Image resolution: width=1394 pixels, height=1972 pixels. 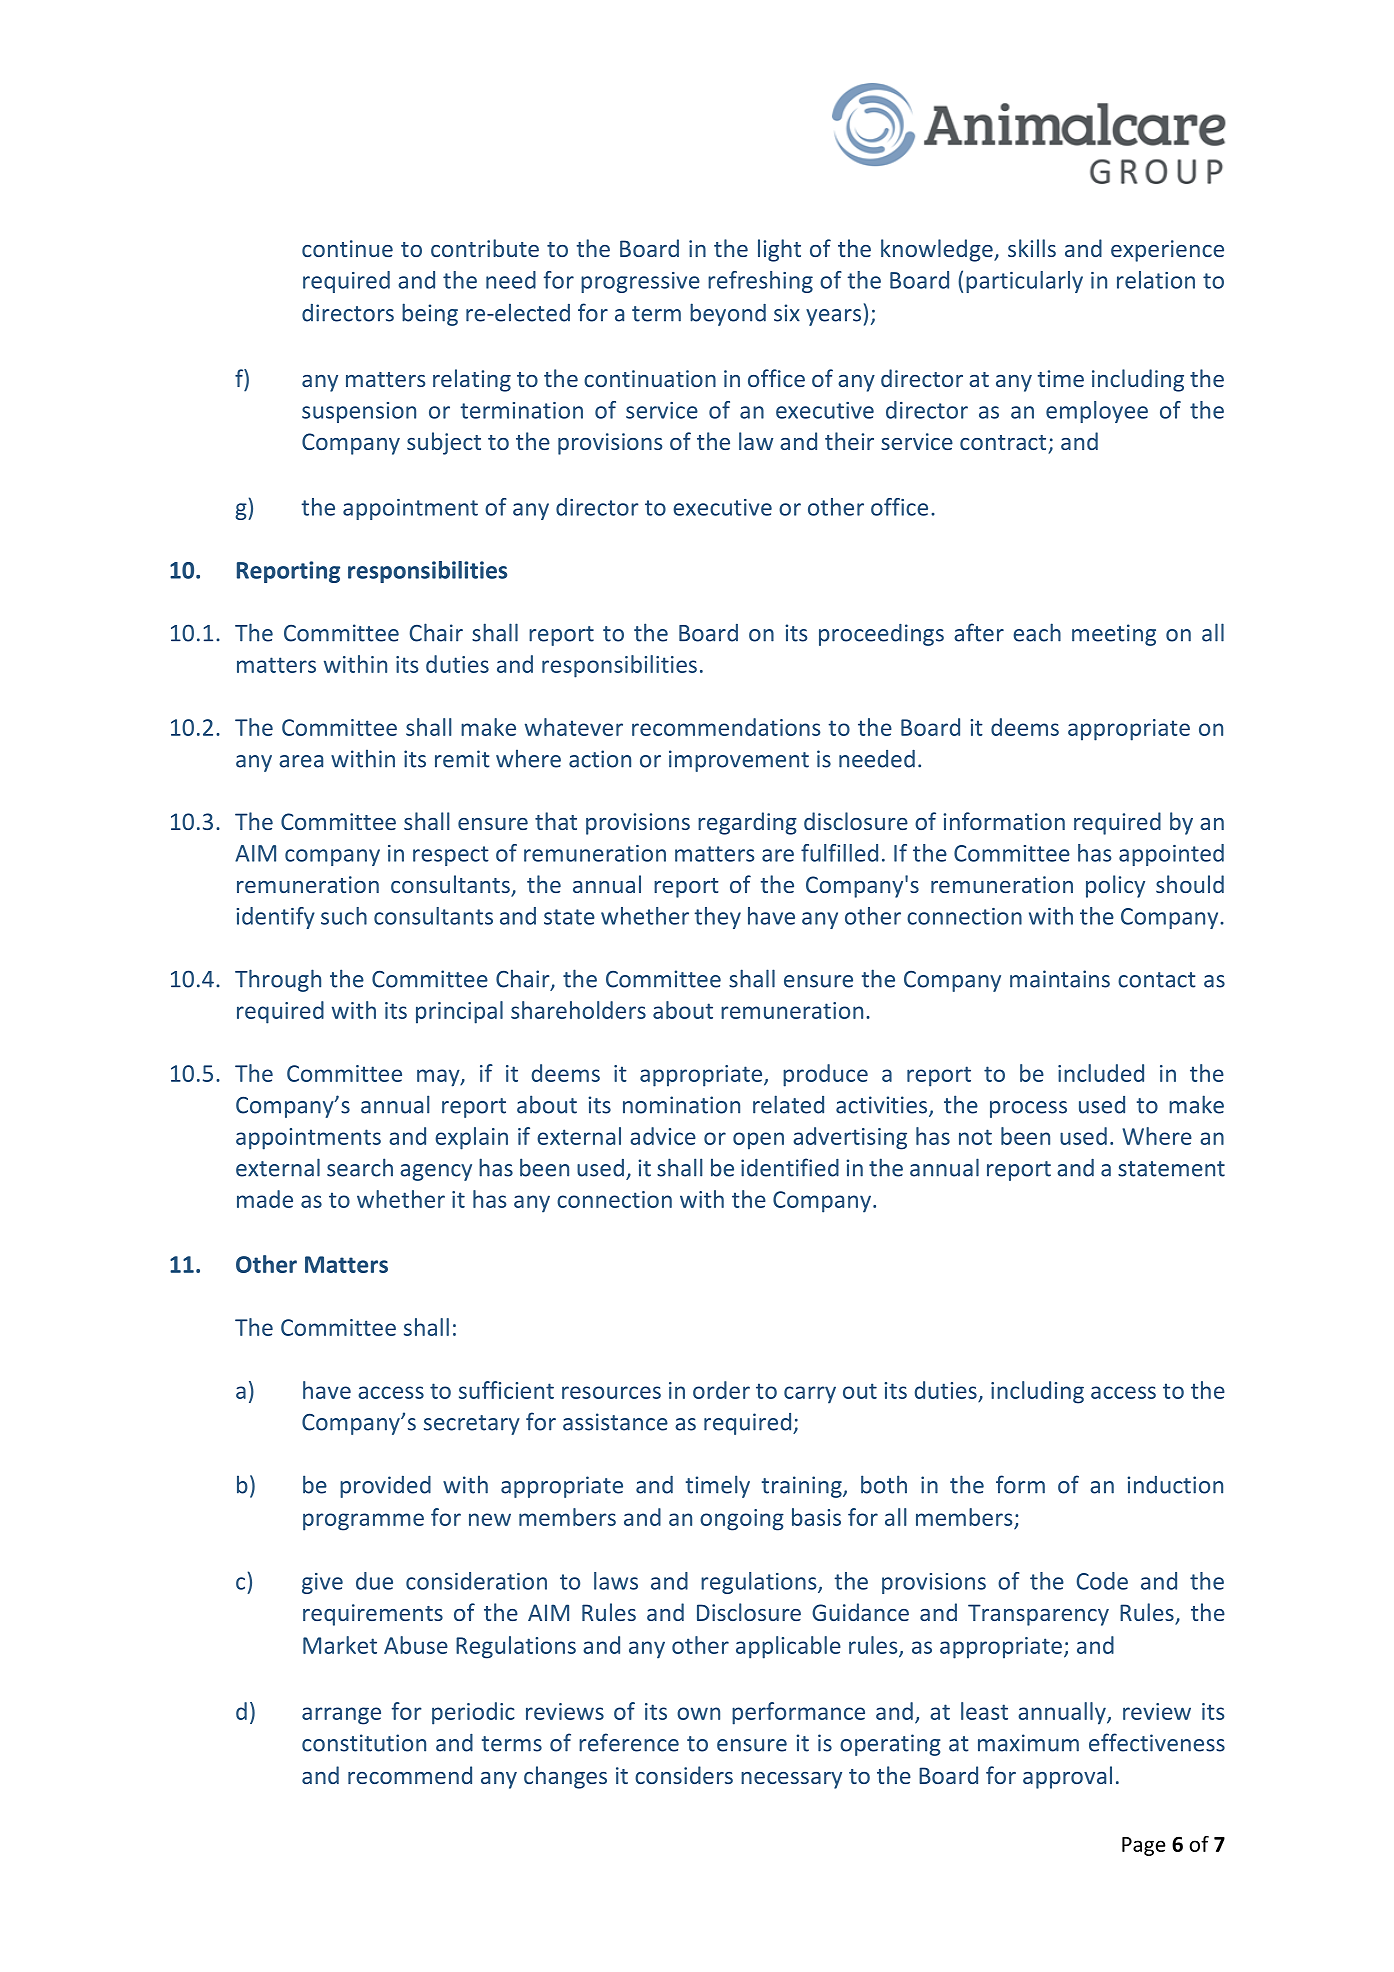 I want to click on principal, so click(x=459, y=1012).
